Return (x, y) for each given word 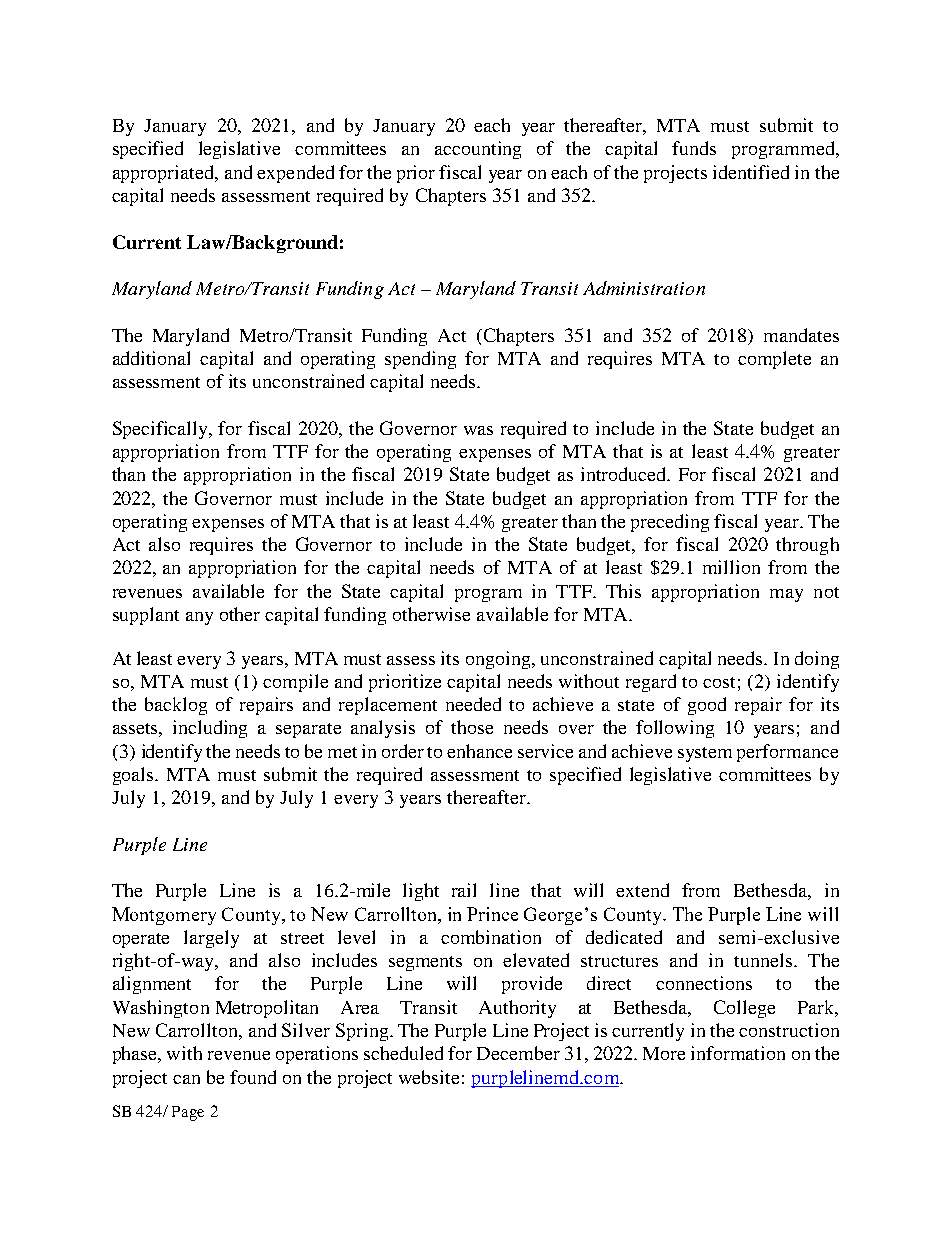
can (186, 1079)
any (199, 618)
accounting (478, 150)
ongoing (499, 660)
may (786, 595)
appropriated (164, 174)
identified (751, 172)
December (518, 1053)
